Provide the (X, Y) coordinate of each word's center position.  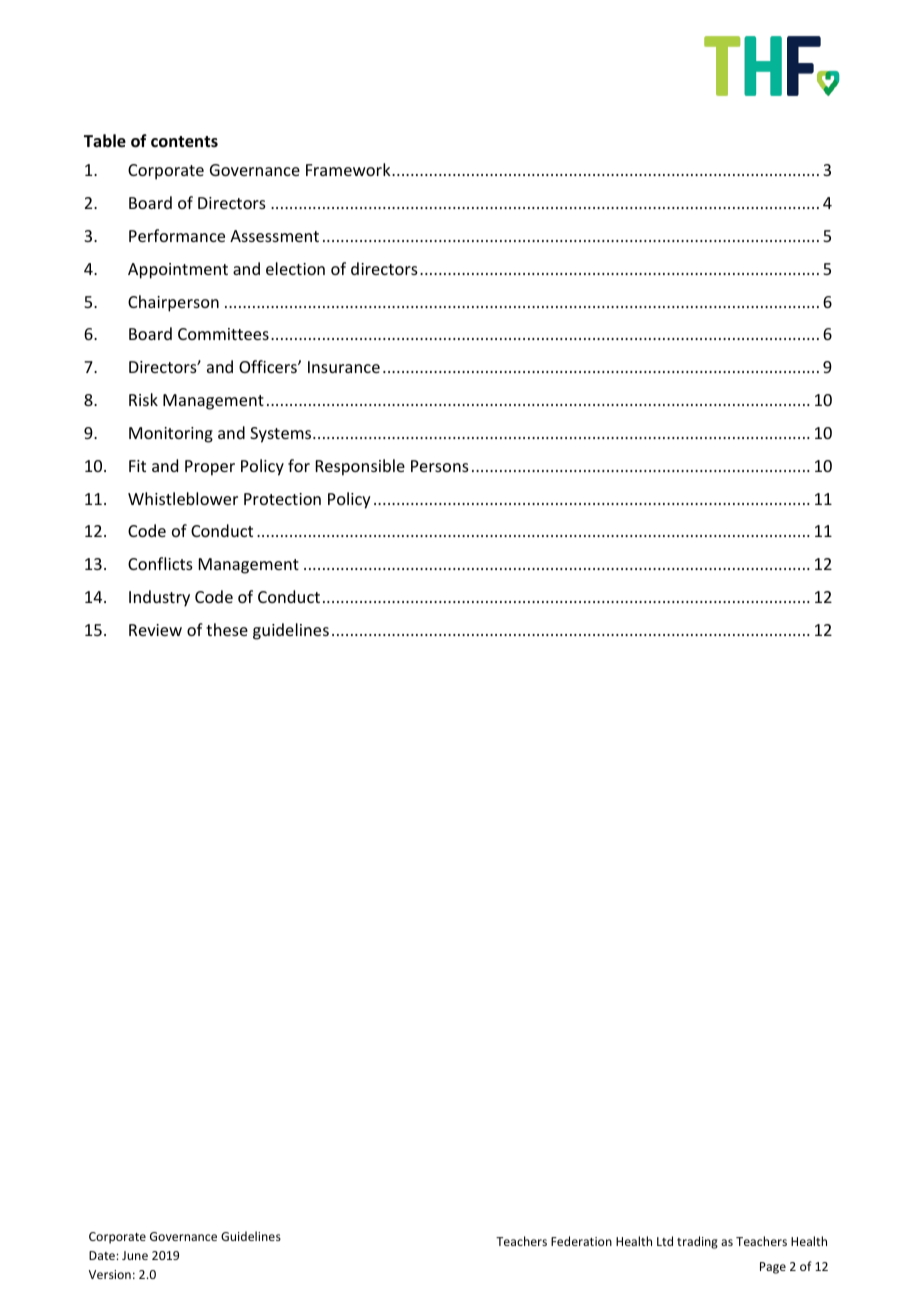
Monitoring (171, 435)
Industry (159, 598)
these (227, 629)
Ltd (665, 1241)
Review (155, 630)
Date (103, 1255)
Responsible (360, 467)
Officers (269, 366)
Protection (282, 499)
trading (697, 1242)
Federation (581, 1241)
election (295, 268)
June (135, 1255)
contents (184, 142)
